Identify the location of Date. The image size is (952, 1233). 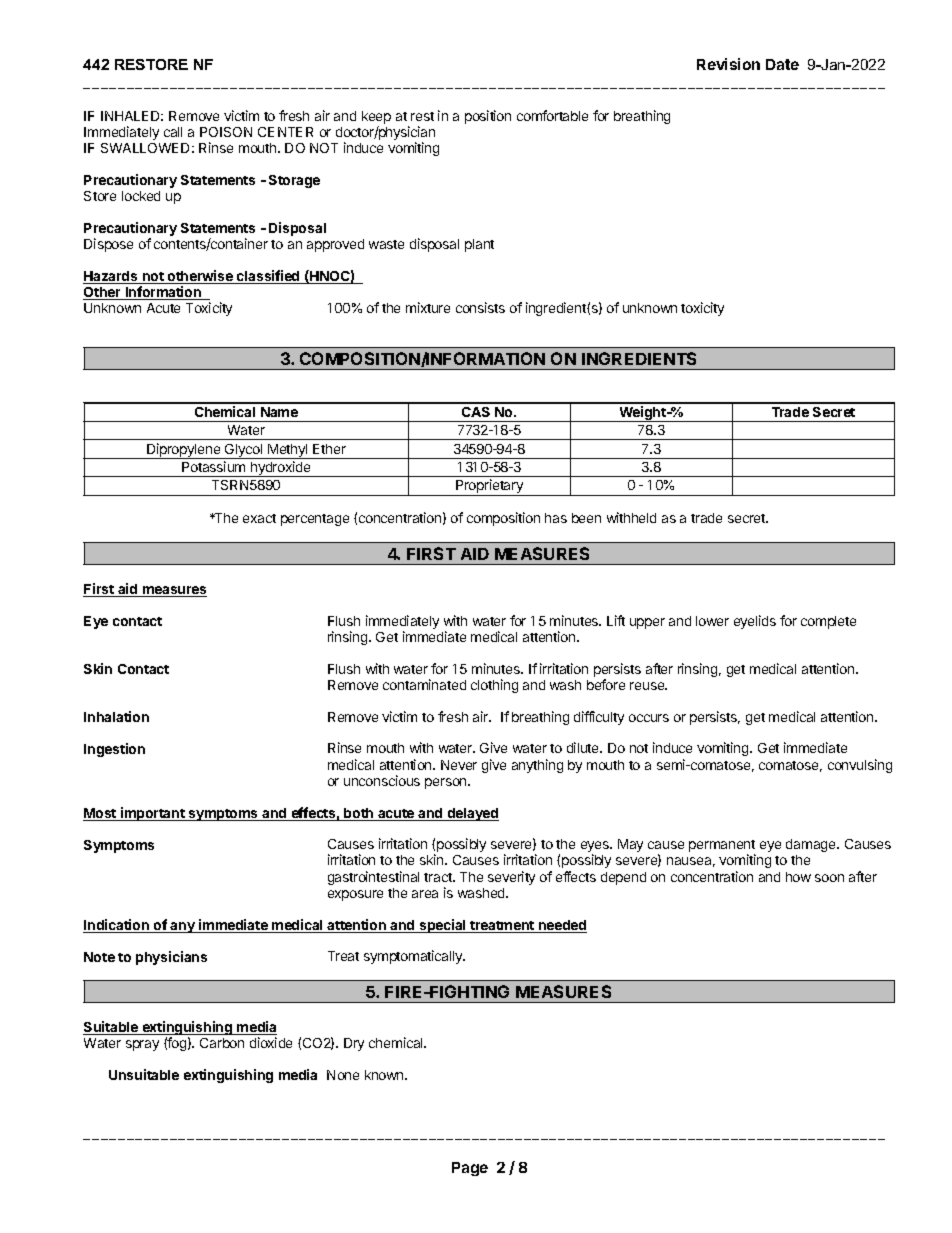
(782, 64).
